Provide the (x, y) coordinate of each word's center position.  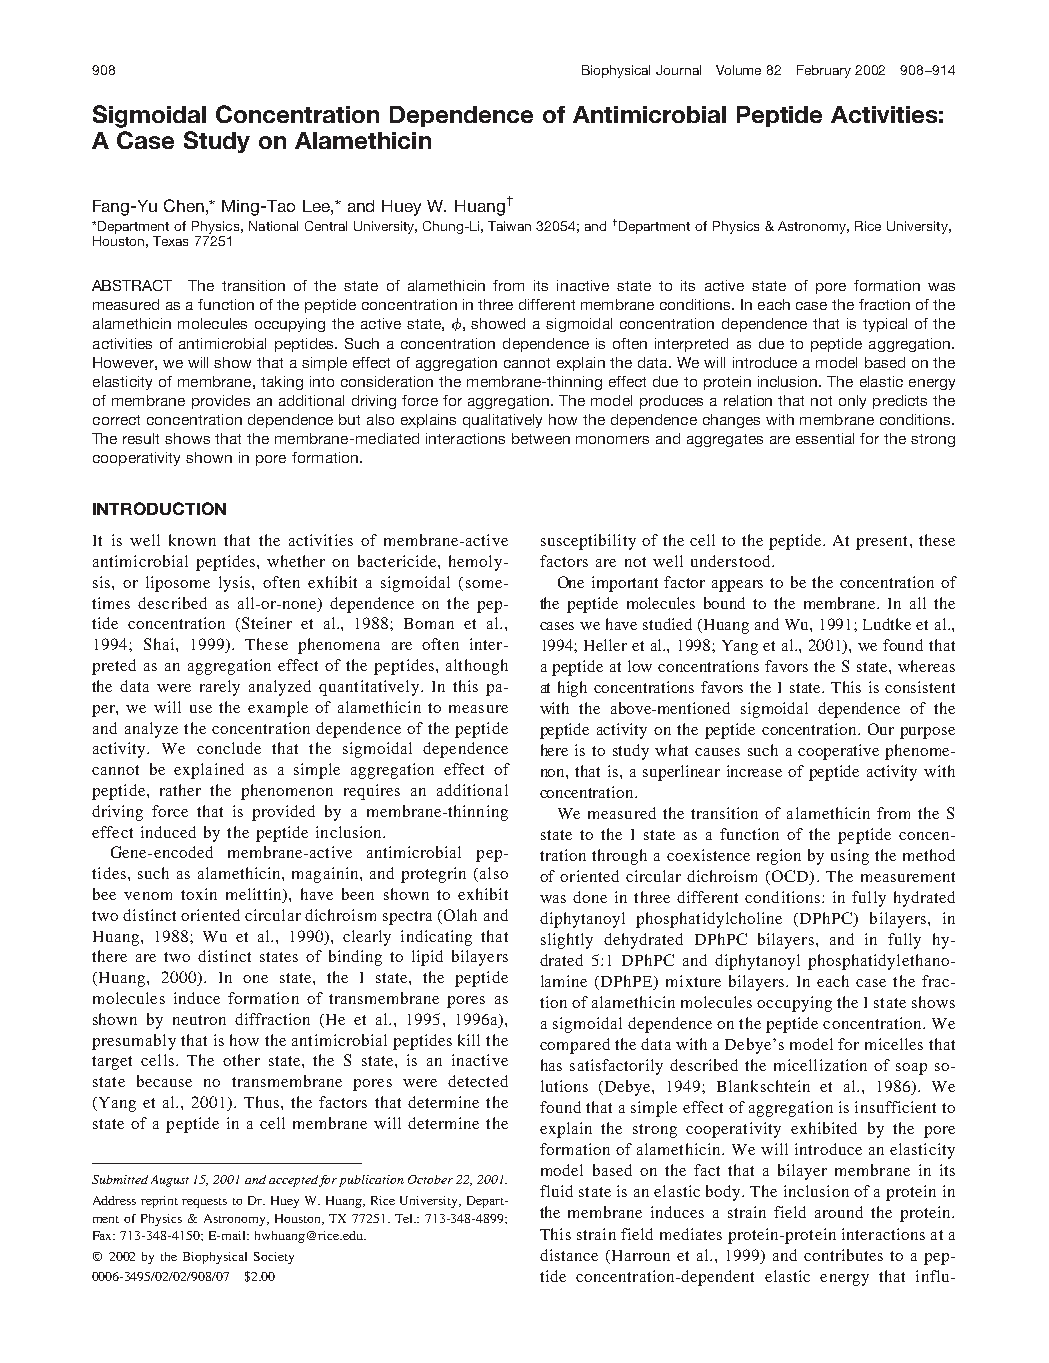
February (824, 71)
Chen (185, 205)
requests (204, 1203)
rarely (220, 688)
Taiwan (509, 226)
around (839, 1212)
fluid (556, 1191)
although (477, 667)
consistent (920, 687)
